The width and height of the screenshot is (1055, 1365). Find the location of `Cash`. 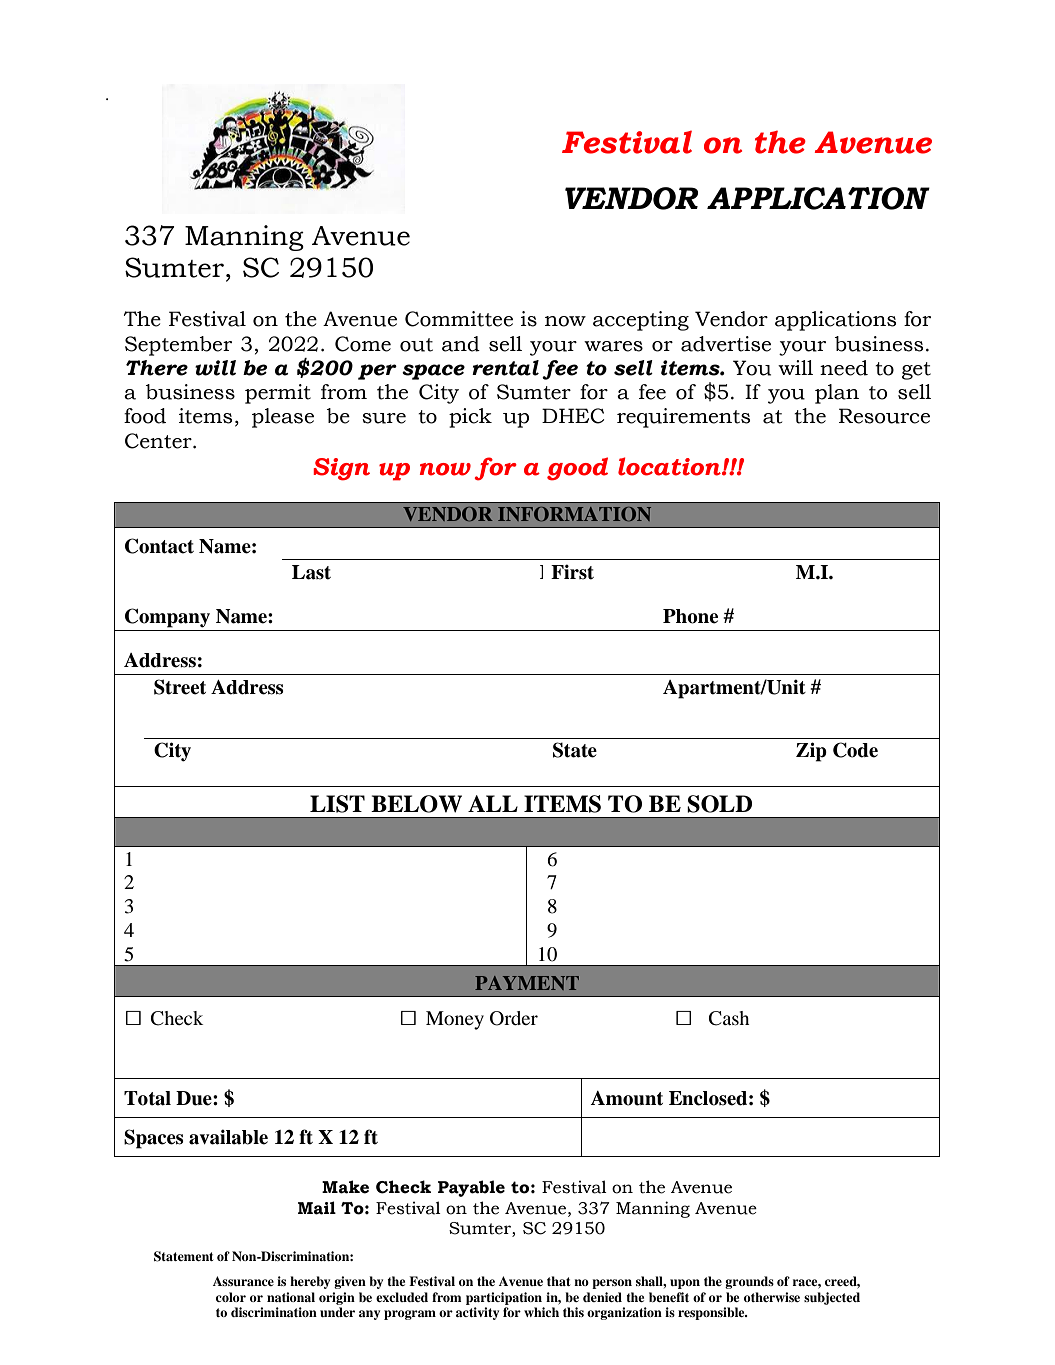

Cash is located at coordinates (729, 1018).
